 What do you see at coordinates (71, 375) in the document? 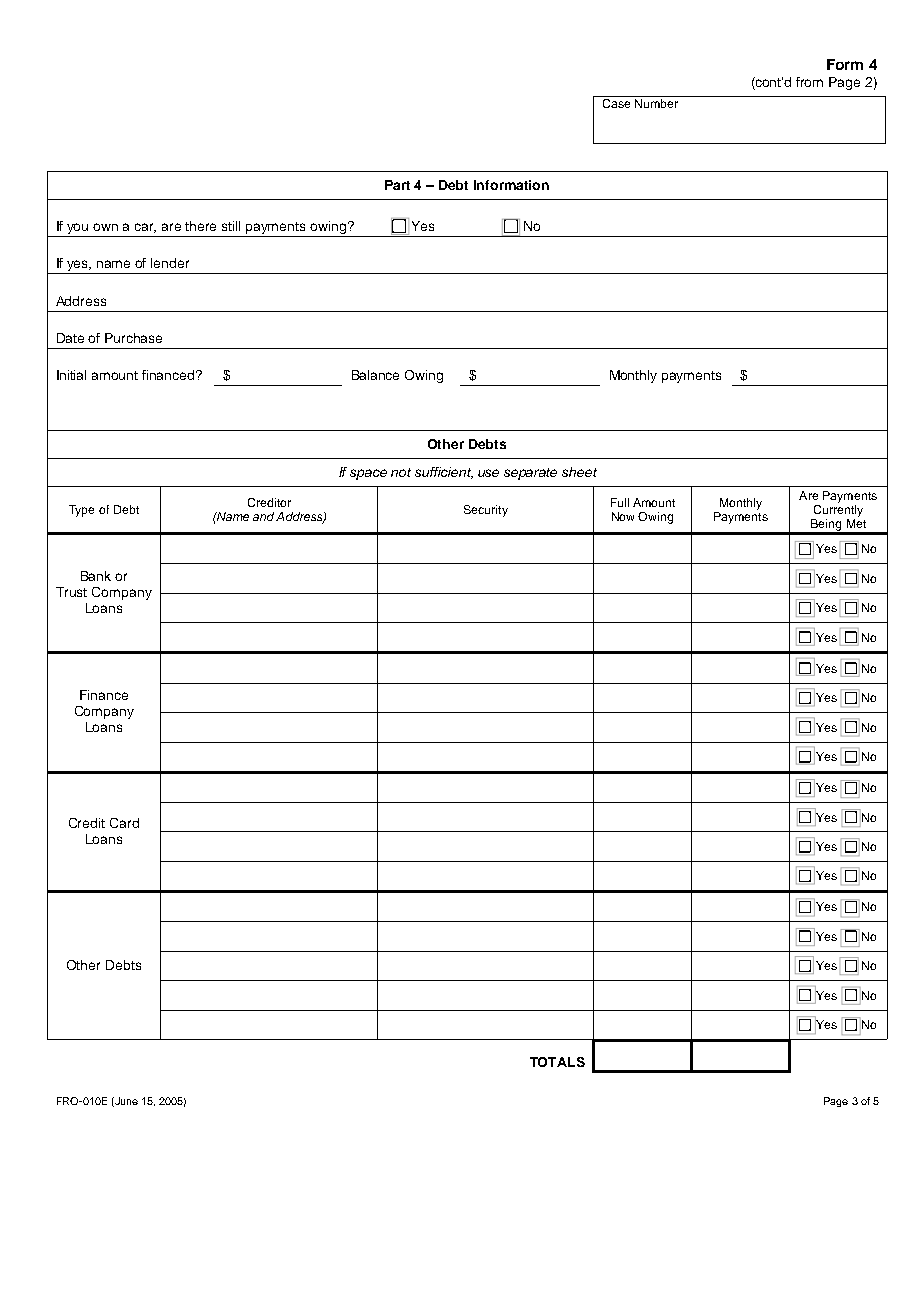
I see `Initial` at bounding box center [71, 375].
